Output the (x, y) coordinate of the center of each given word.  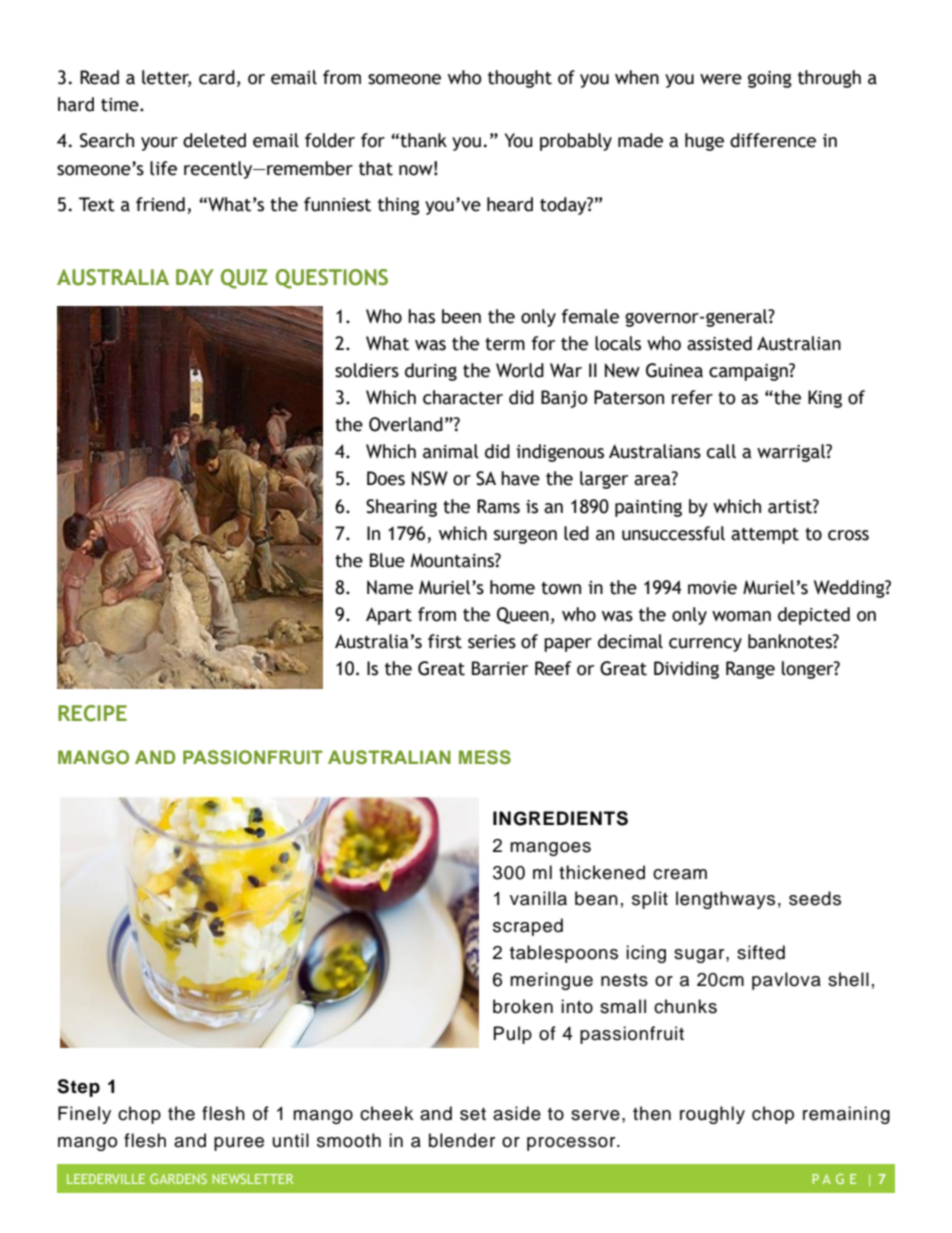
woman (741, 616)
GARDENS (178, 1179)
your (159, 144)
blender (462, 1140)
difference (773, 140)
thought (520, 79)
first (445, 641)
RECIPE (92, 713)
